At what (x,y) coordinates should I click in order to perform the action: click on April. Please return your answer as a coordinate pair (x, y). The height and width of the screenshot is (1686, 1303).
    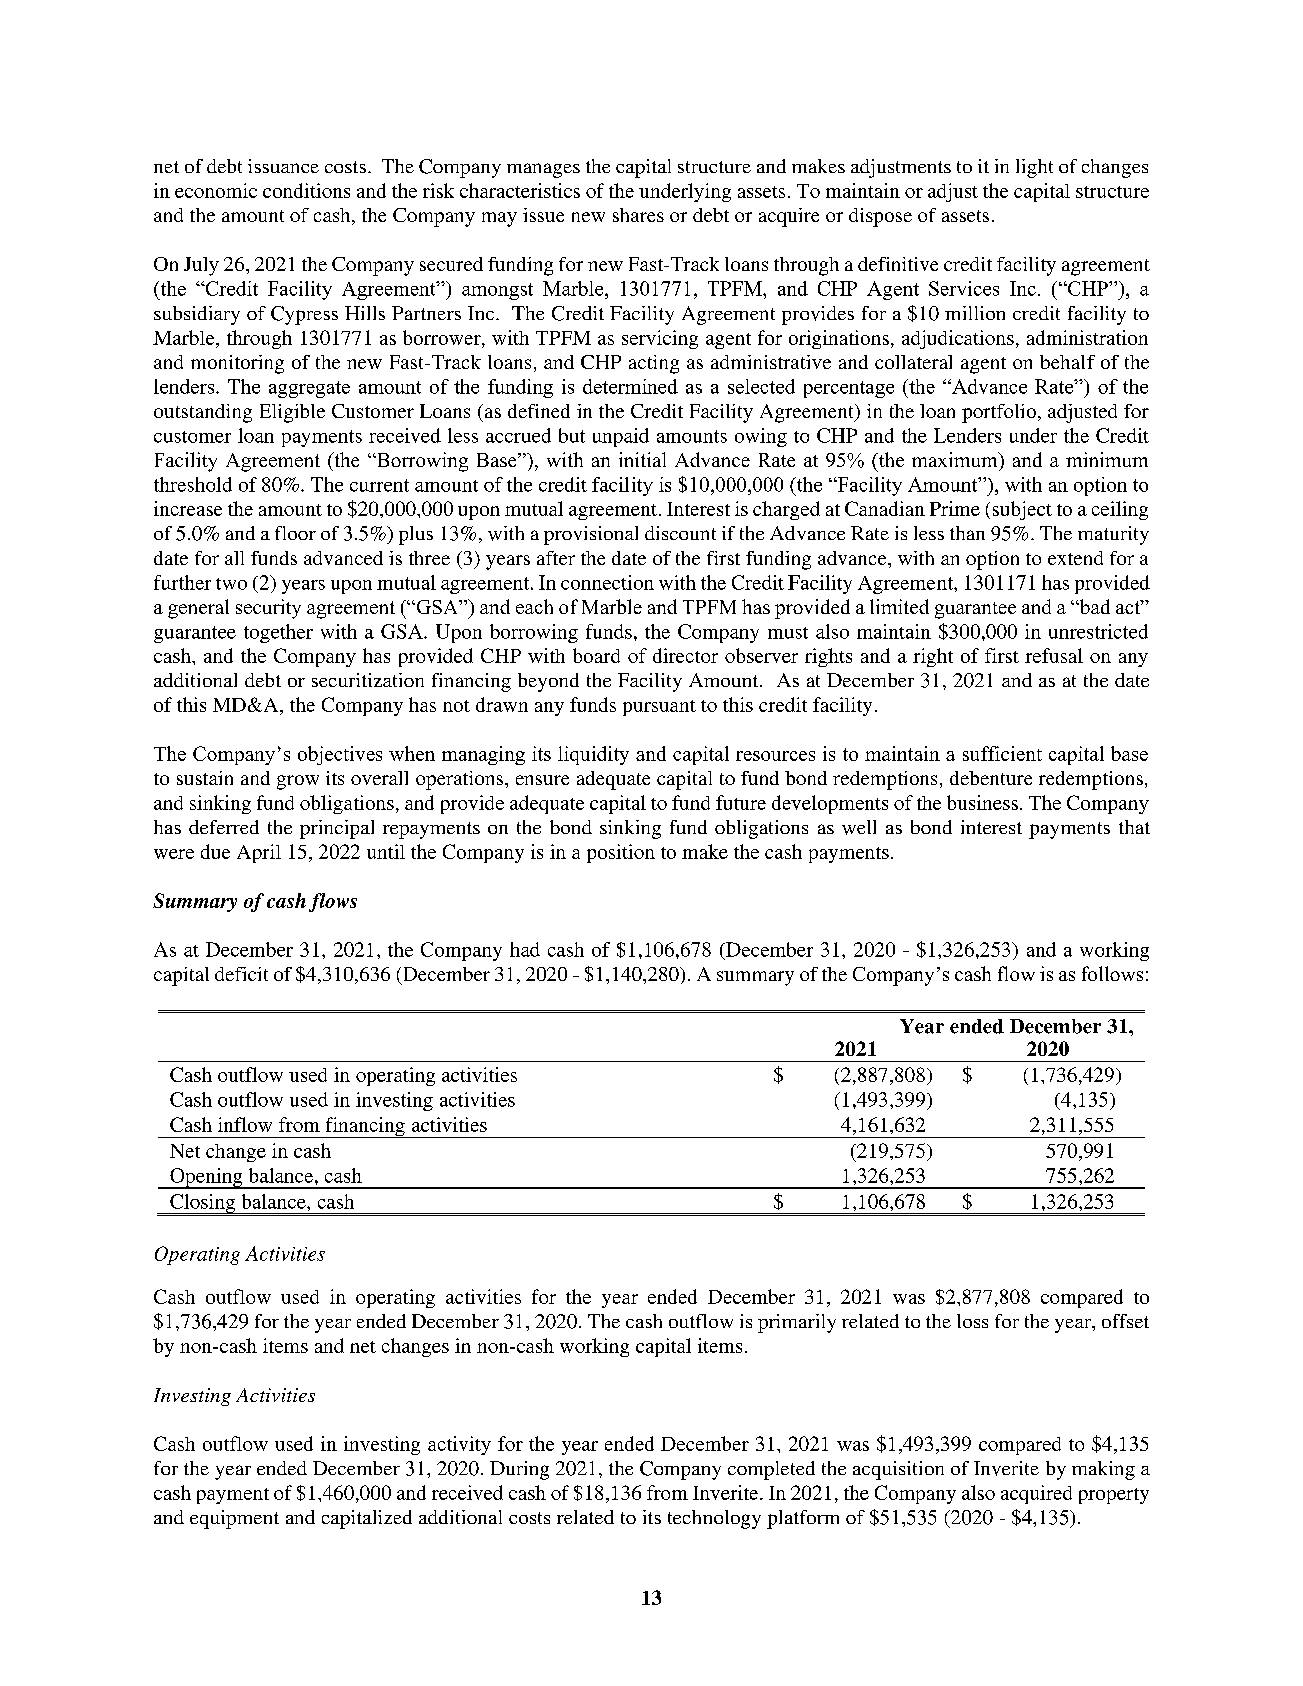
    Looking at the image, I should click on (259, 853).
